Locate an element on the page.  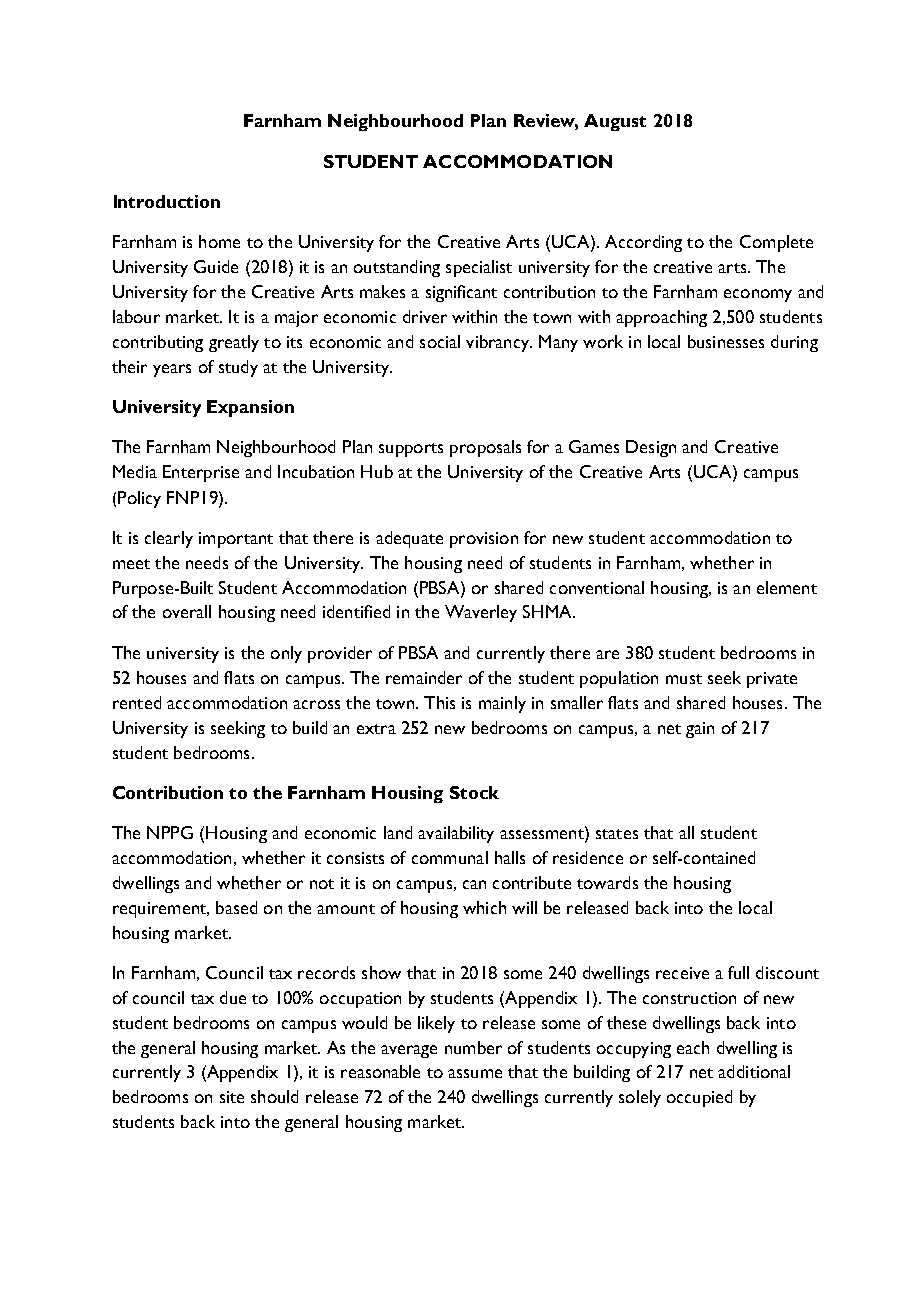
Complete is located at coordinates (776, 243).
